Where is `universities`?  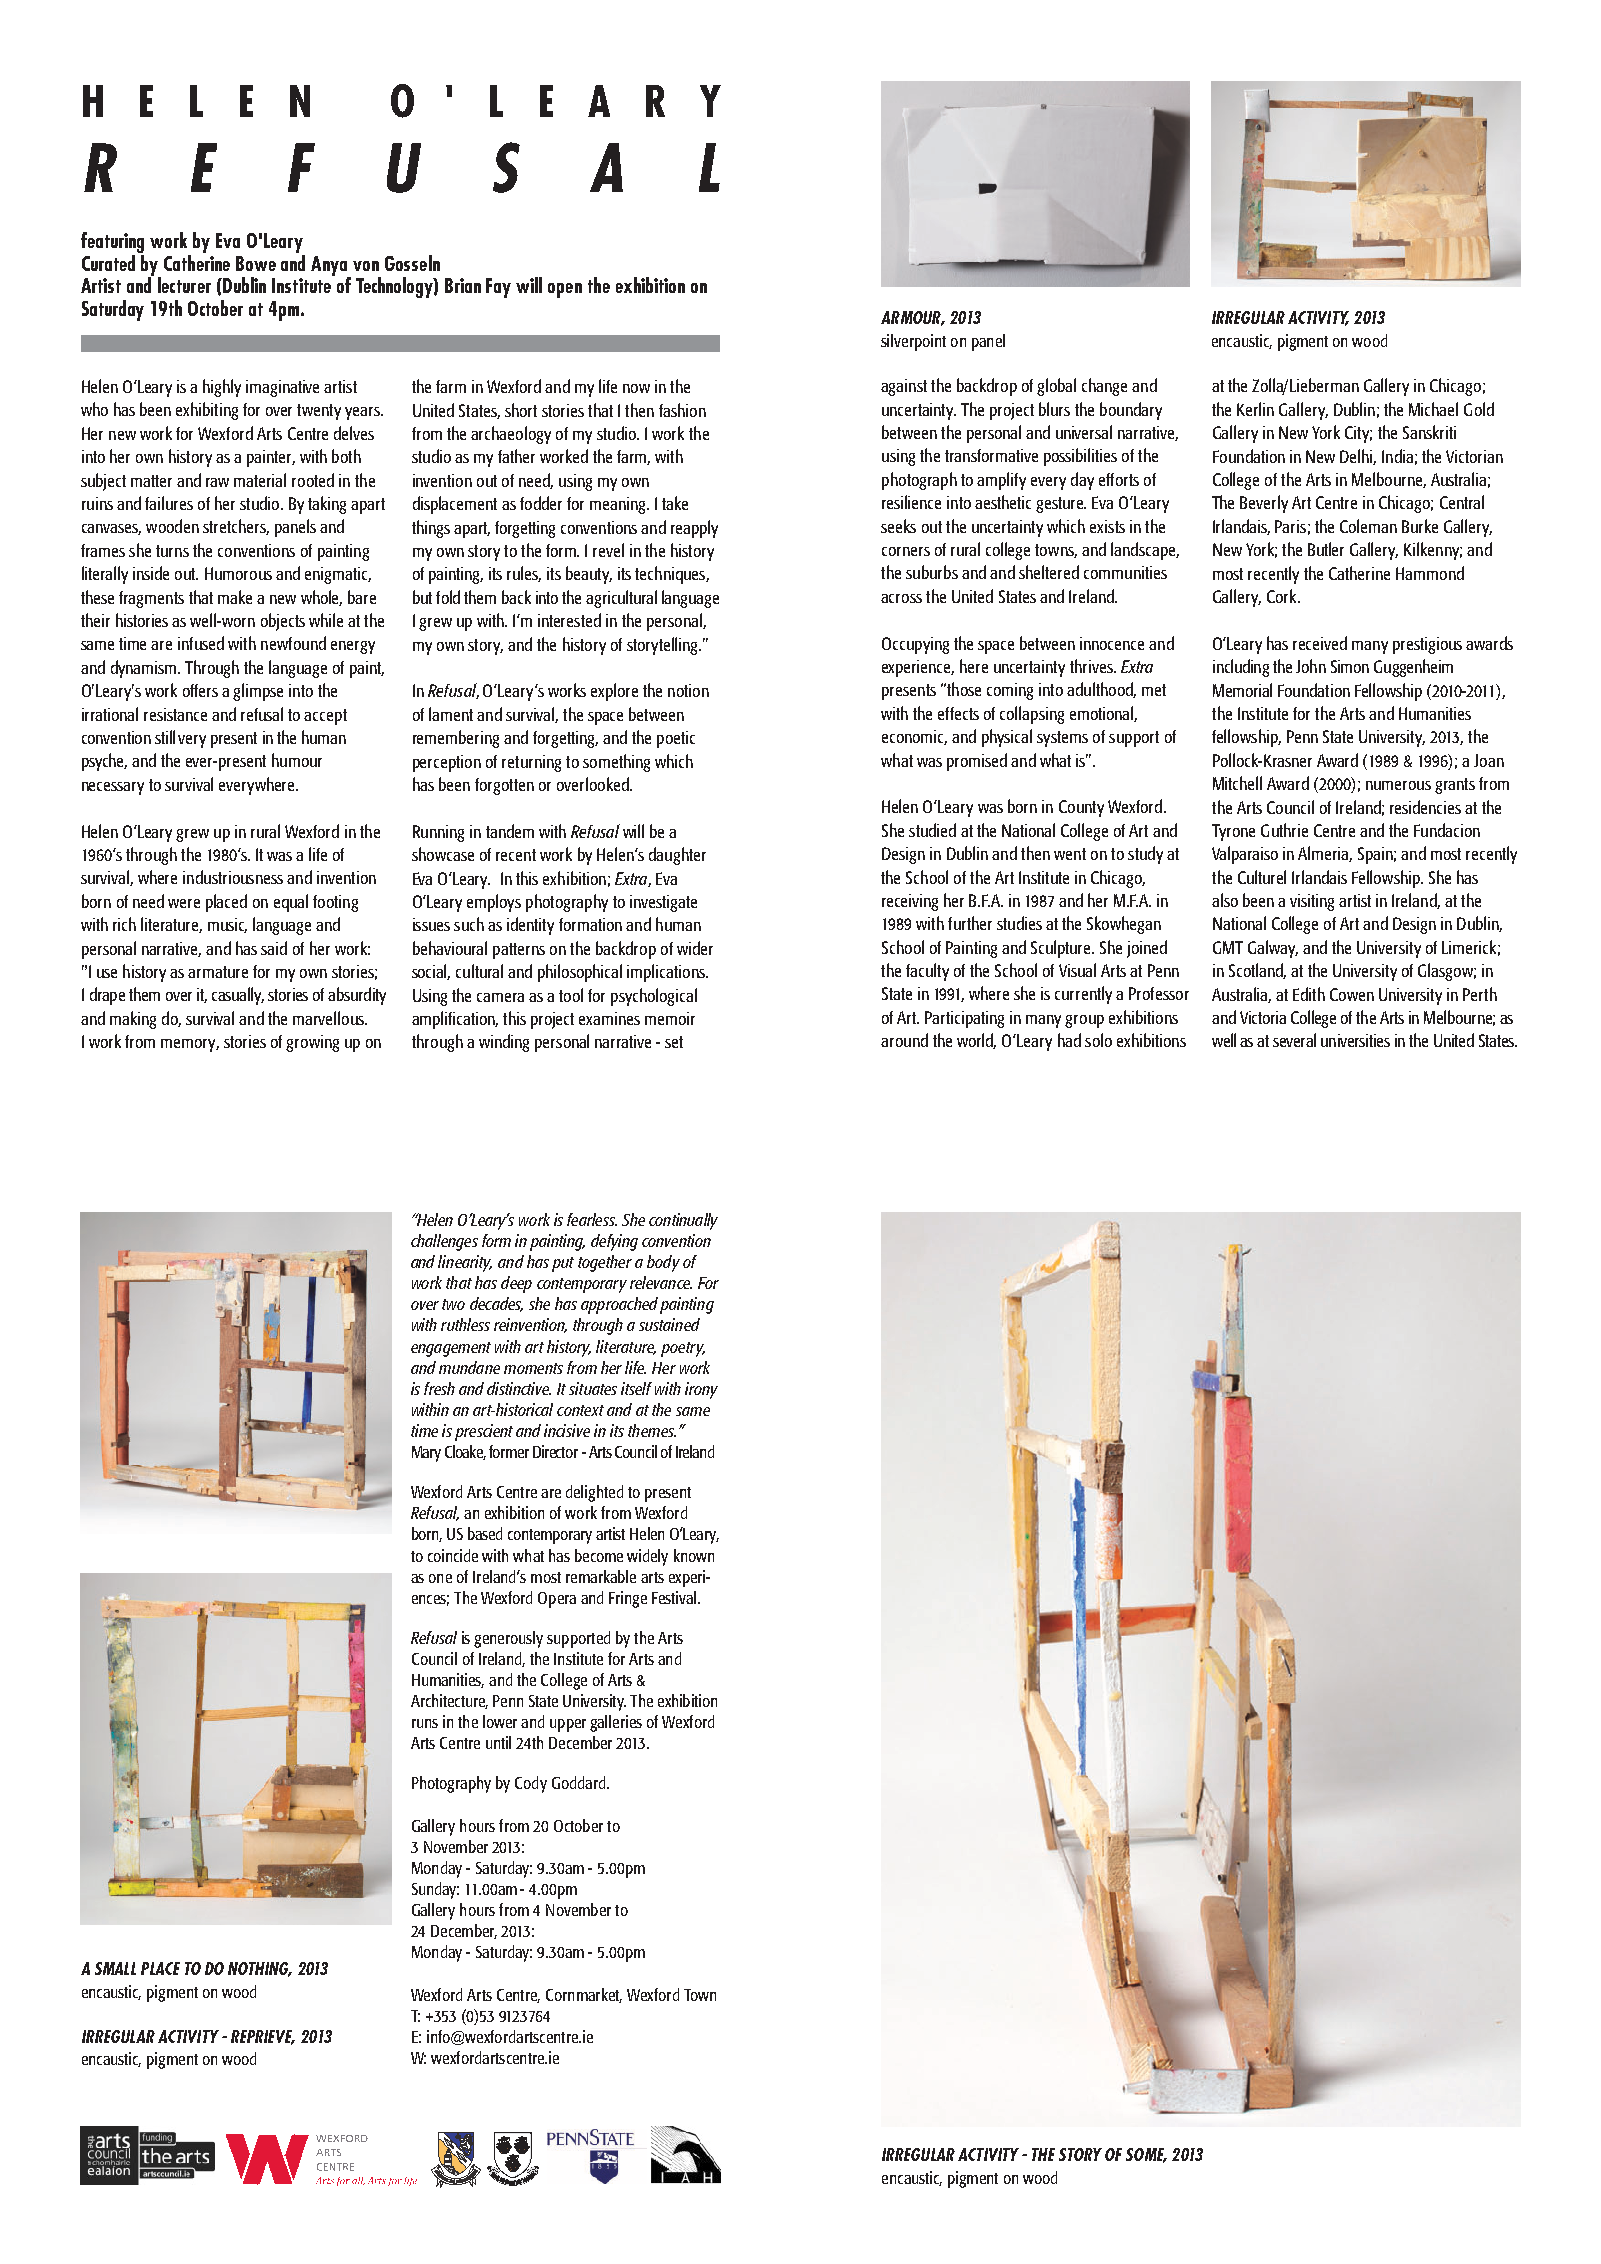
universities is located at coordinates (1355, 1040).
